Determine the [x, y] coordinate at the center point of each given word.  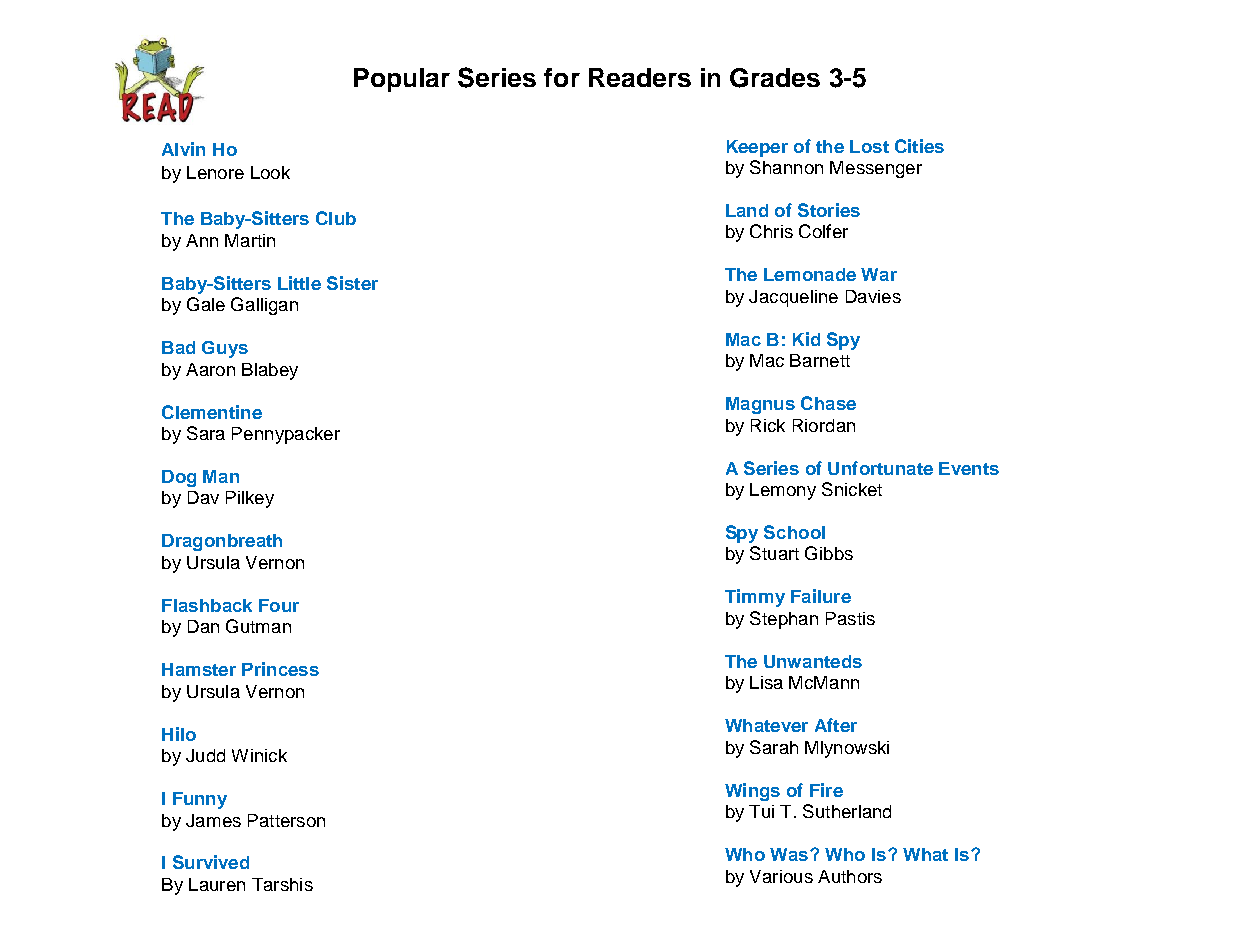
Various [781, 876]
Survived [211, 862]
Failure [821, 596]
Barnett [820, 360]
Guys [225, 349]
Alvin [183, 149]
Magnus [760, 405]
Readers [640, 77]
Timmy [755, 598]
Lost [869, 146]
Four [279, 605]
